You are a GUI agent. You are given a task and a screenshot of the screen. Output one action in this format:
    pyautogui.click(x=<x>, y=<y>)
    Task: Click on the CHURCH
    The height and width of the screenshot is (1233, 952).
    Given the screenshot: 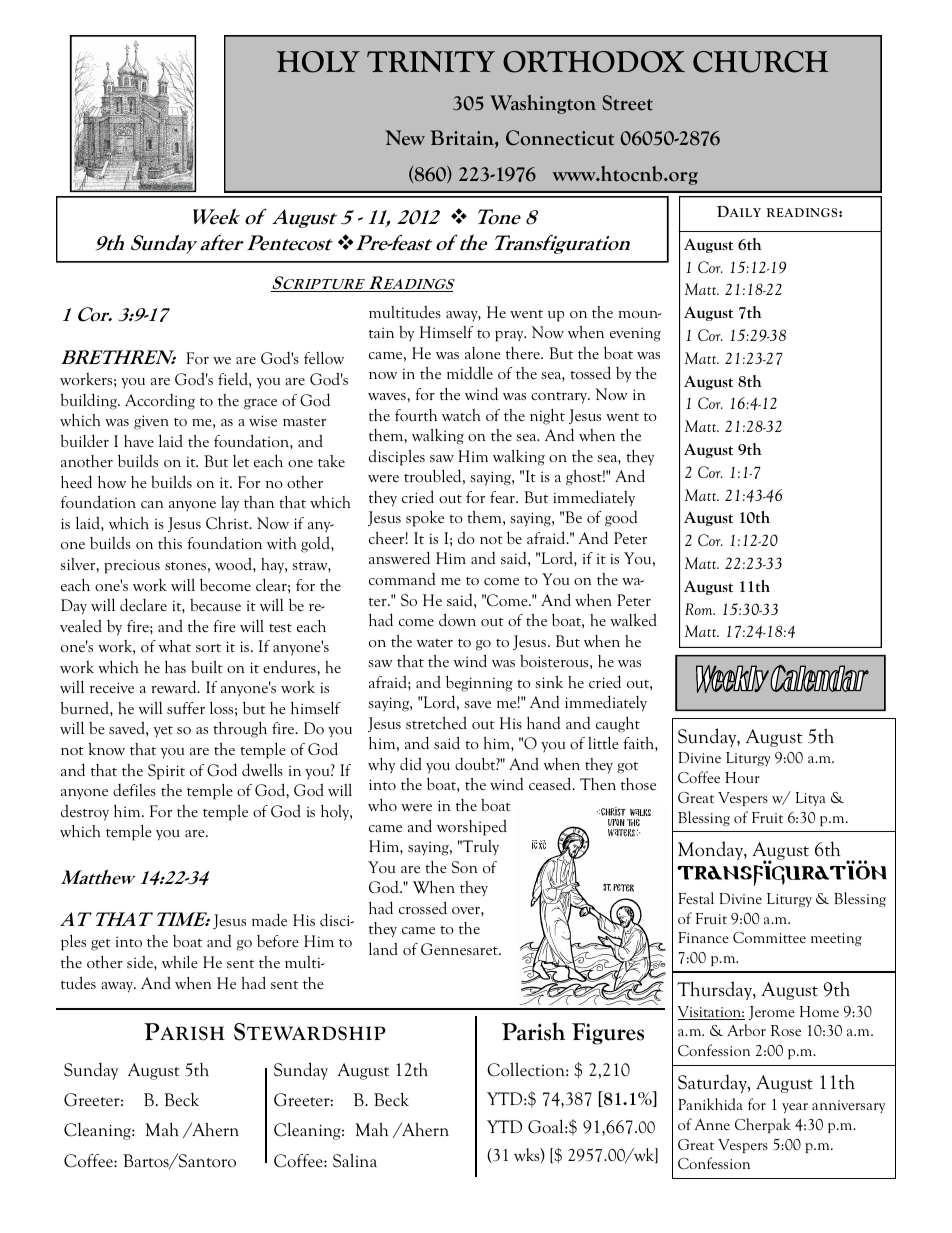 What is the action you would take?
    pyautogui.click(x=761, y=62)
